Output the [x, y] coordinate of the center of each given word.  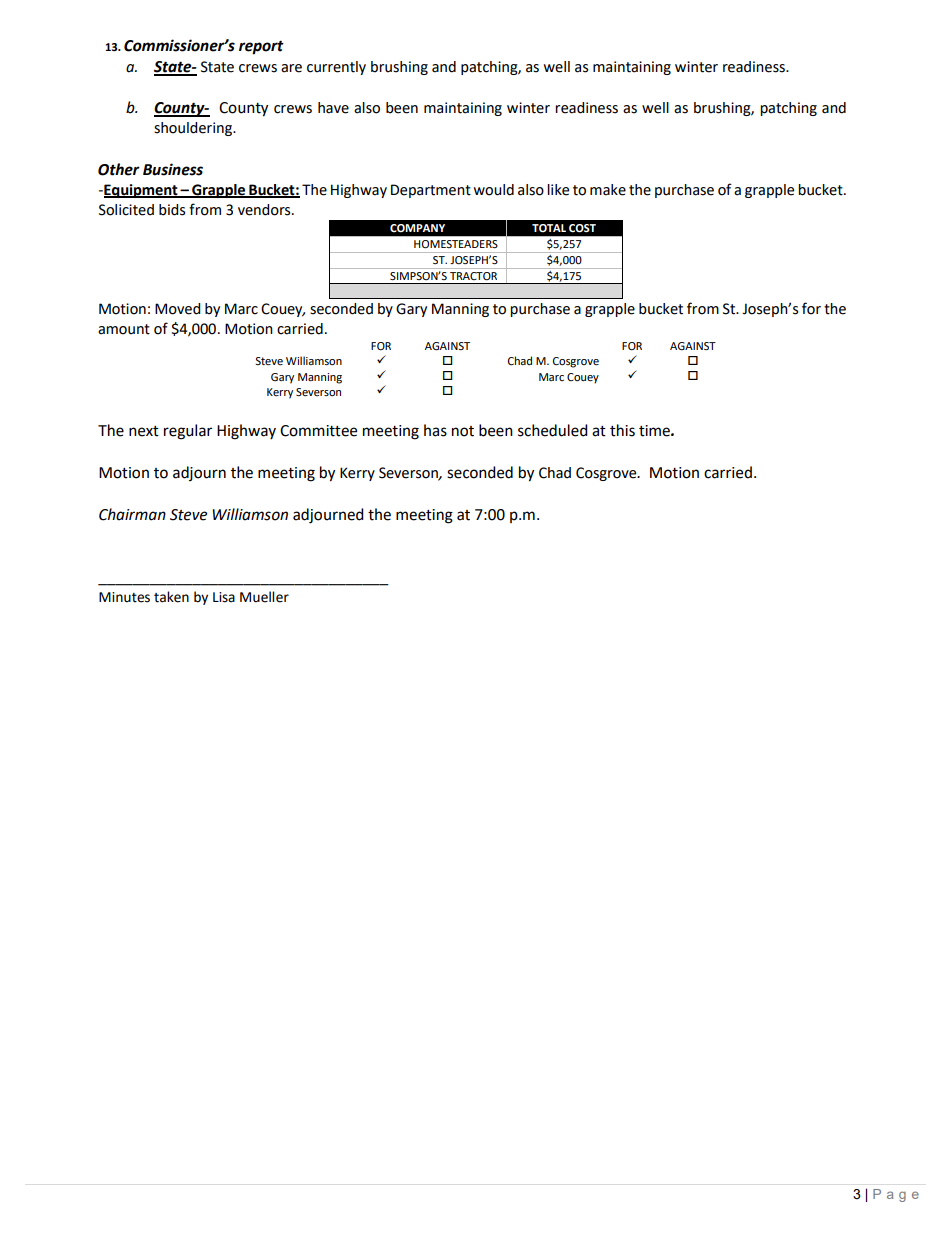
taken [171, 597]
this [622, 430]
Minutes [124, 597]
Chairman [132, 514]
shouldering [194, 129]
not [463, 431]
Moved [177, 309]
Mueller [264, 597]
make [608, 190]
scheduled [553, 430]
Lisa [224, 597]
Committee [318, 431]
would [493, 190]
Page [896, 1195]
